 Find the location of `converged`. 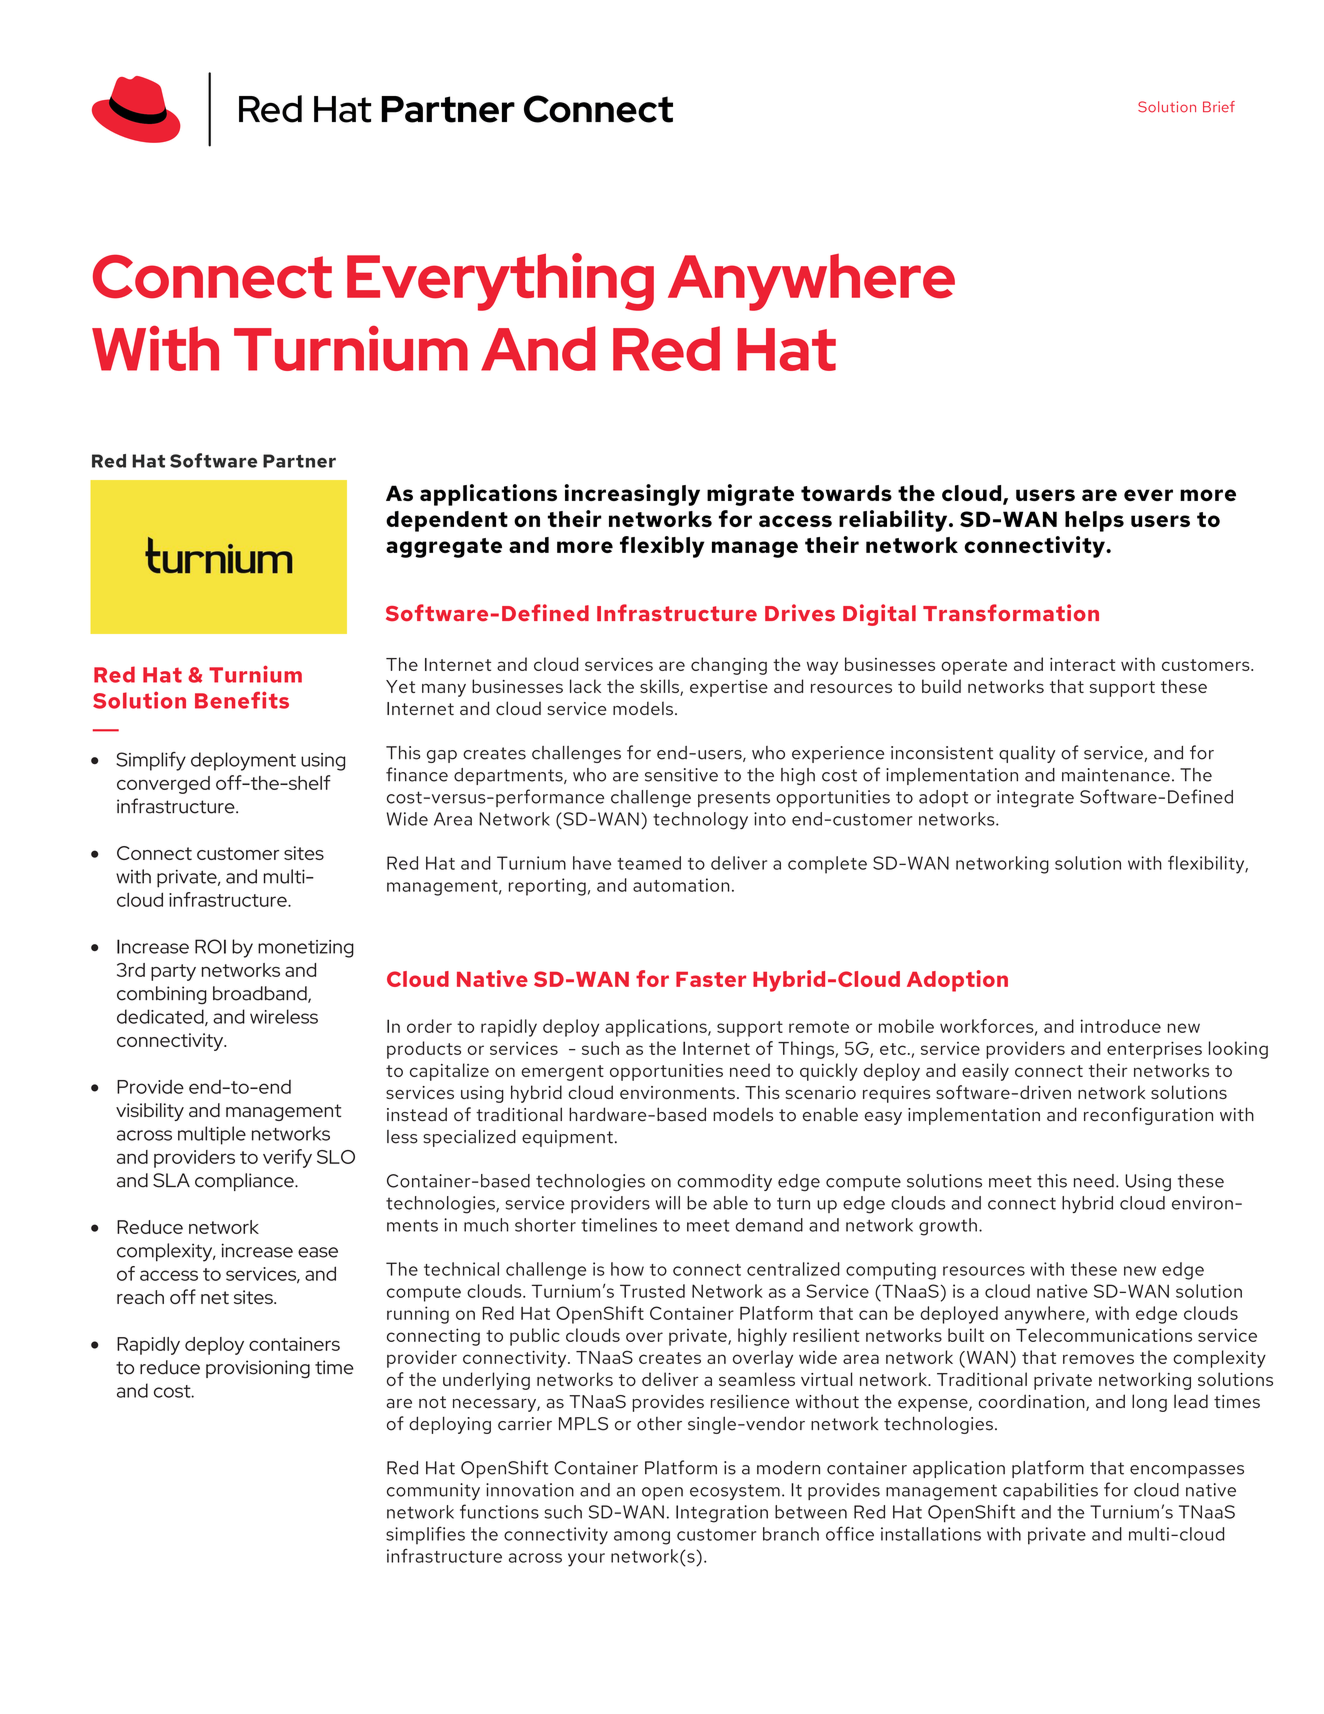

converged is located at coordinates (163, 785).
